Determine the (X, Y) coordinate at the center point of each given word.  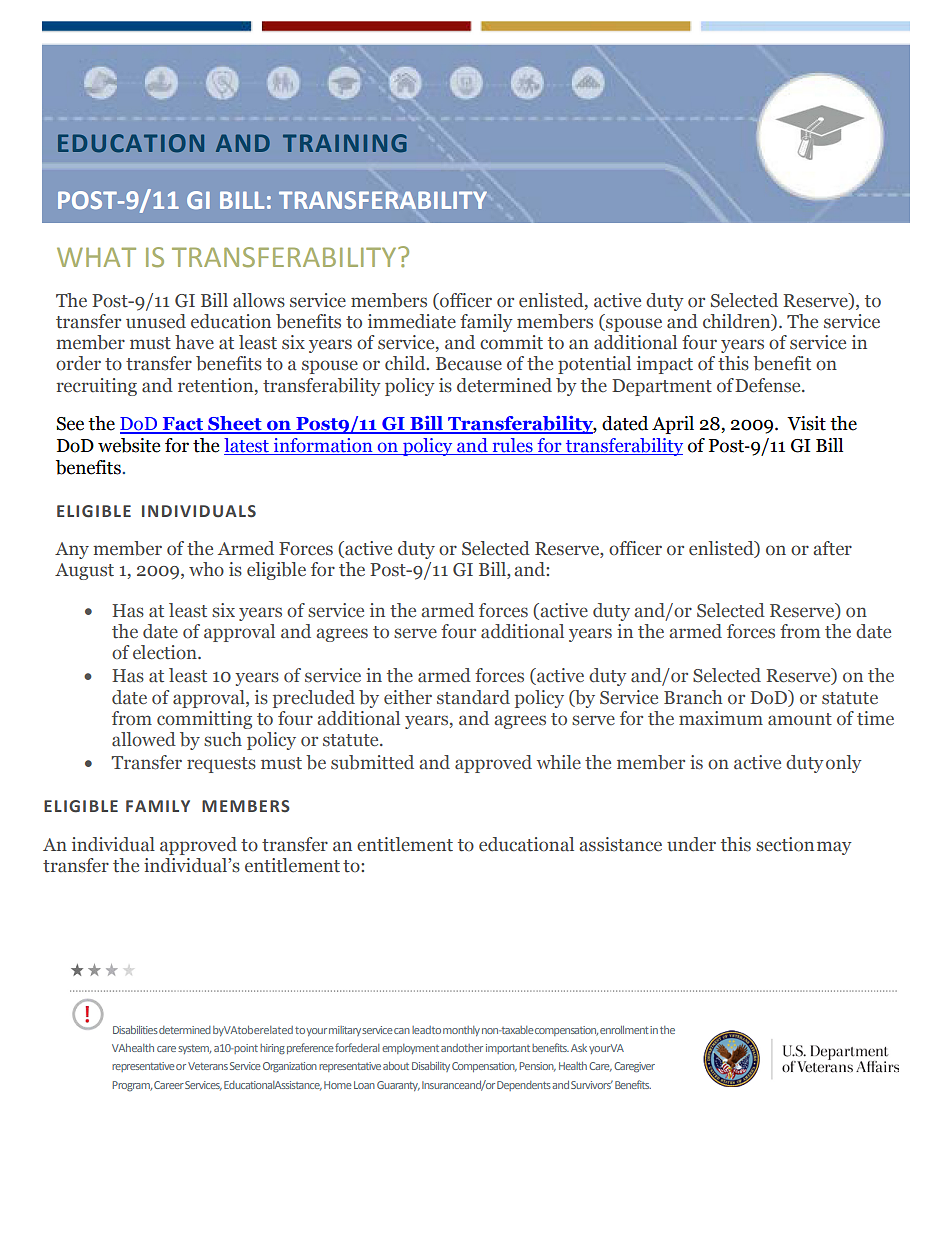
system (194, 1049)
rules (512, 446)
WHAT (96, 257)
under (691, 844)
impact (665, 365)
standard (473, 697)
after (832, 548)
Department (662, 387)
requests (221, 765)
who (206, 569)
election (166, 652)
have (194, 342)
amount (800, 719)
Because (469, 364)
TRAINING (345, 143)
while (559, 762)
